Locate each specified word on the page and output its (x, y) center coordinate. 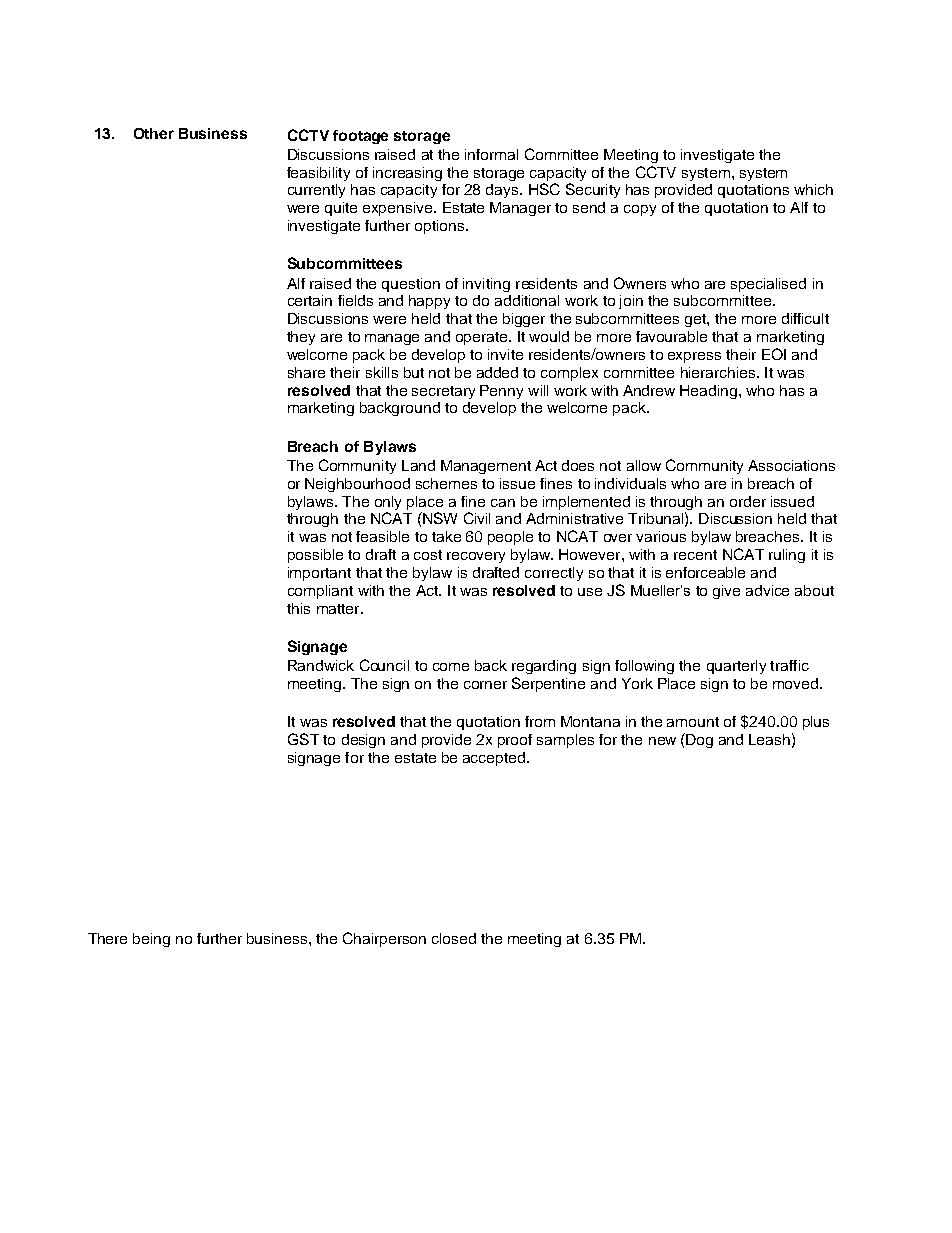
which (813, 189)
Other (154, 133)
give (726, 592)
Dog (699, 741)
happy (429, 302)
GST (303, 739)
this (298, 608)
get (696, 320)
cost (428, 555)
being (151, 940)
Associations (791, 465)
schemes (446, 483)
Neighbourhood (357, 485)
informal (491, 154)
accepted (495, 759)
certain (310, 300)
